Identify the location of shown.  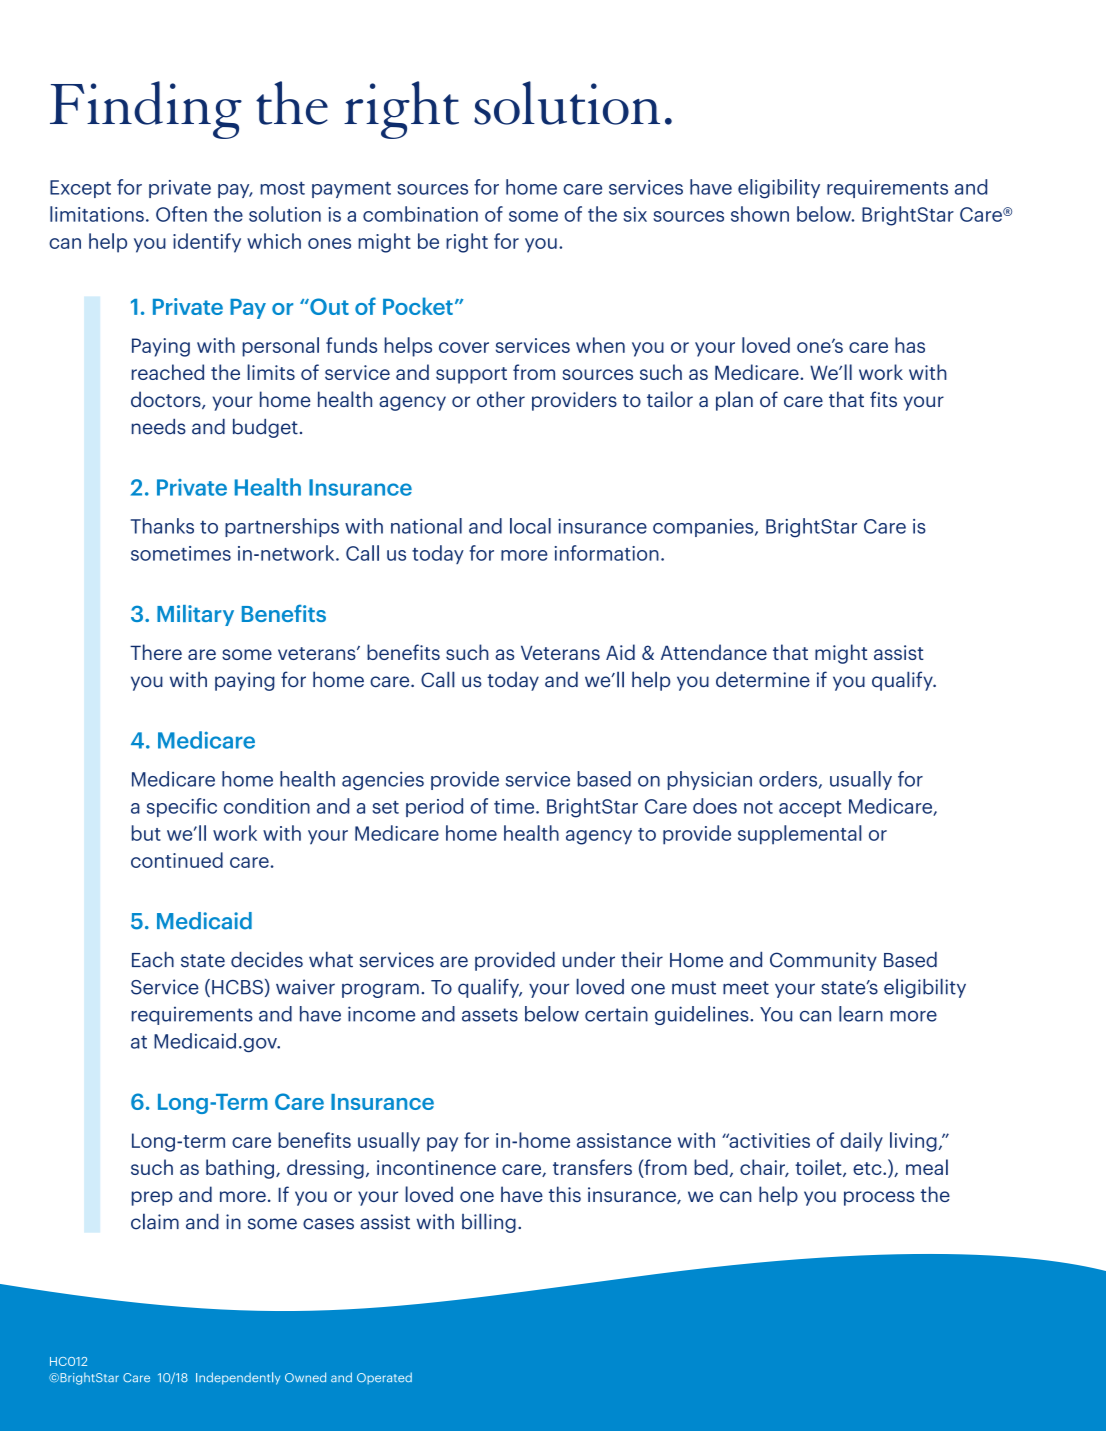
(760, 214).
